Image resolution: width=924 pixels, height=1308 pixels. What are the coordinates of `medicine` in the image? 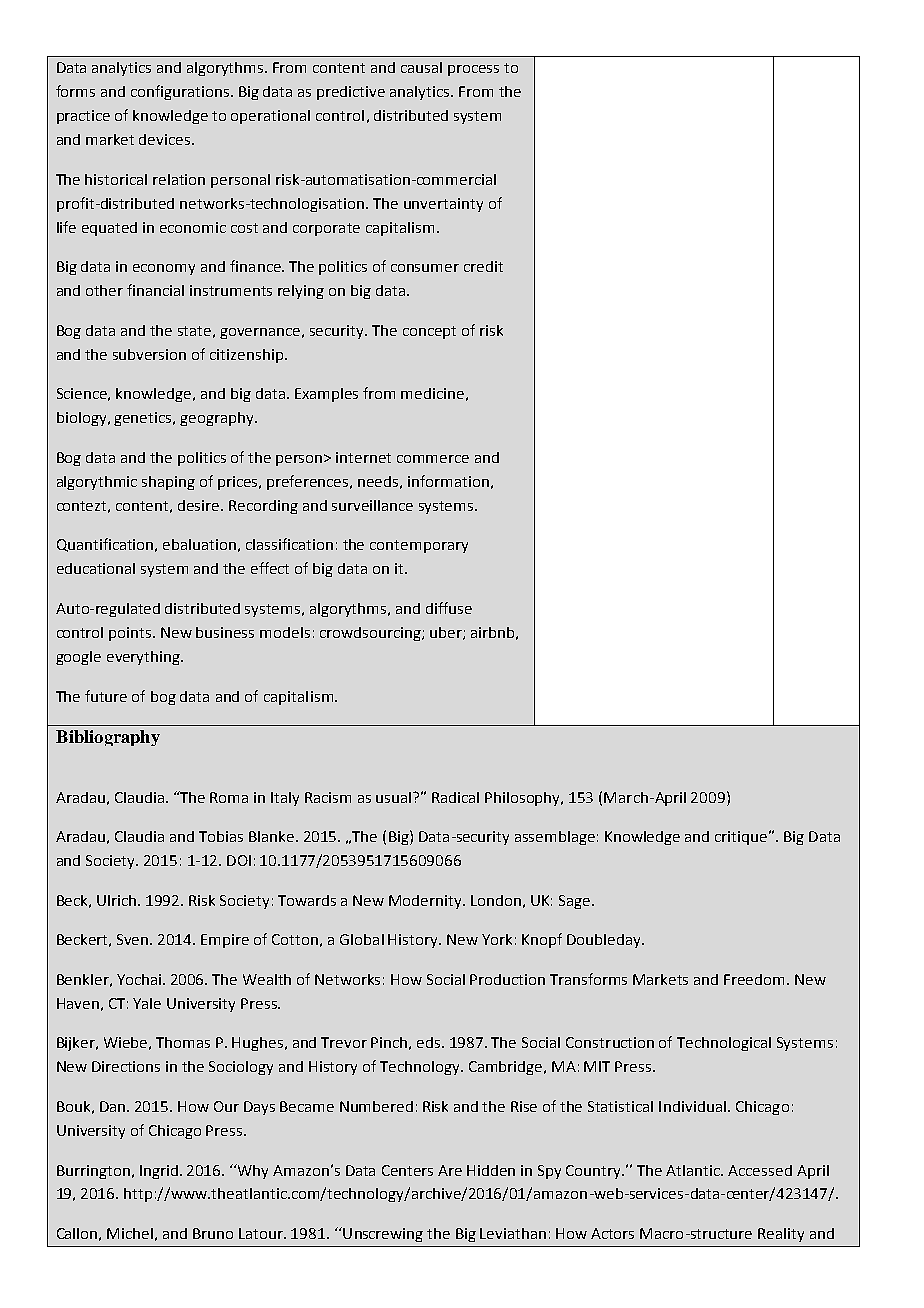 It's located at (432, 393).
